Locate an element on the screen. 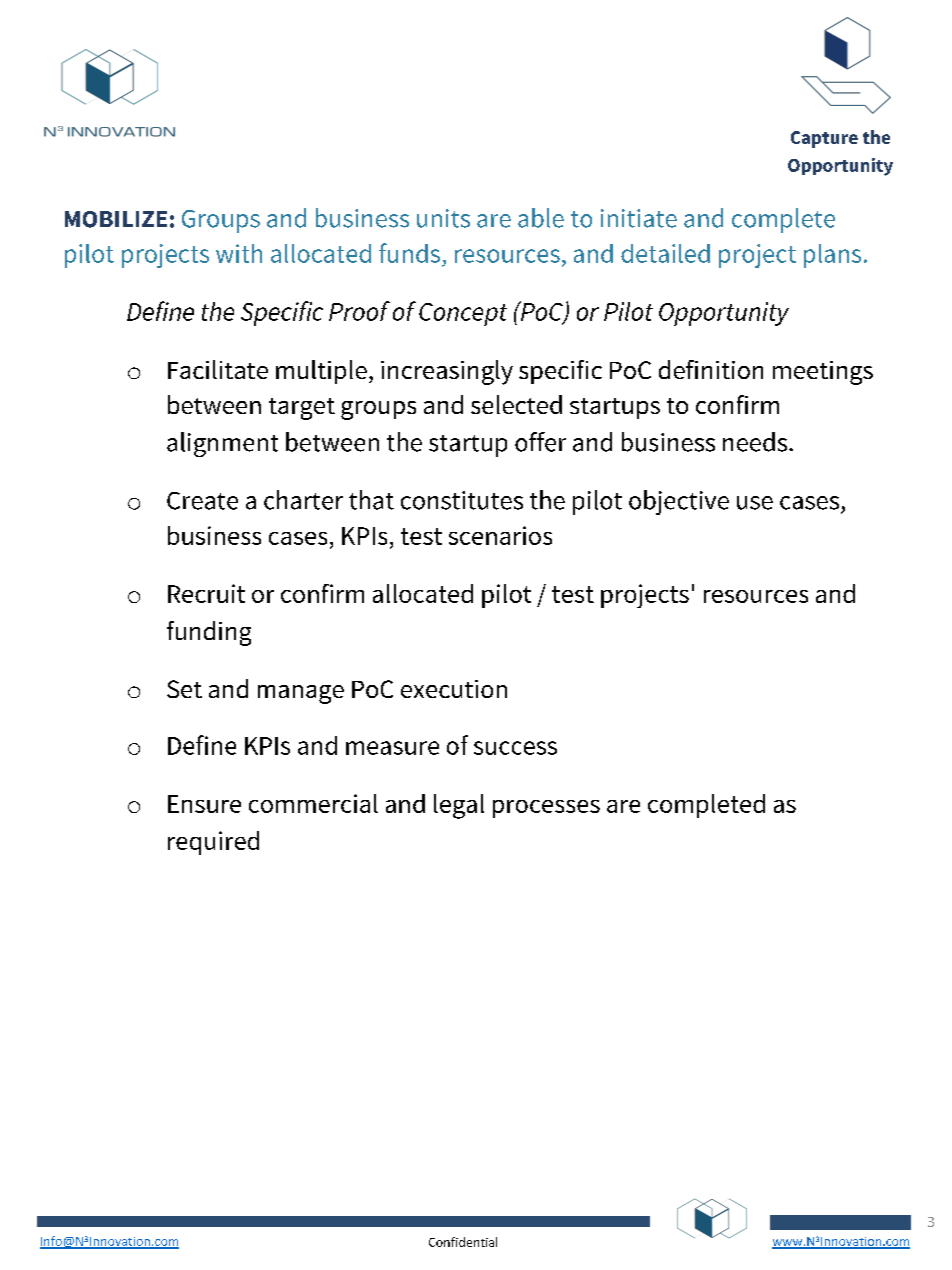 The height and width of the screenshot is (1270, 952). definition is located at coordinates (711, 369).
